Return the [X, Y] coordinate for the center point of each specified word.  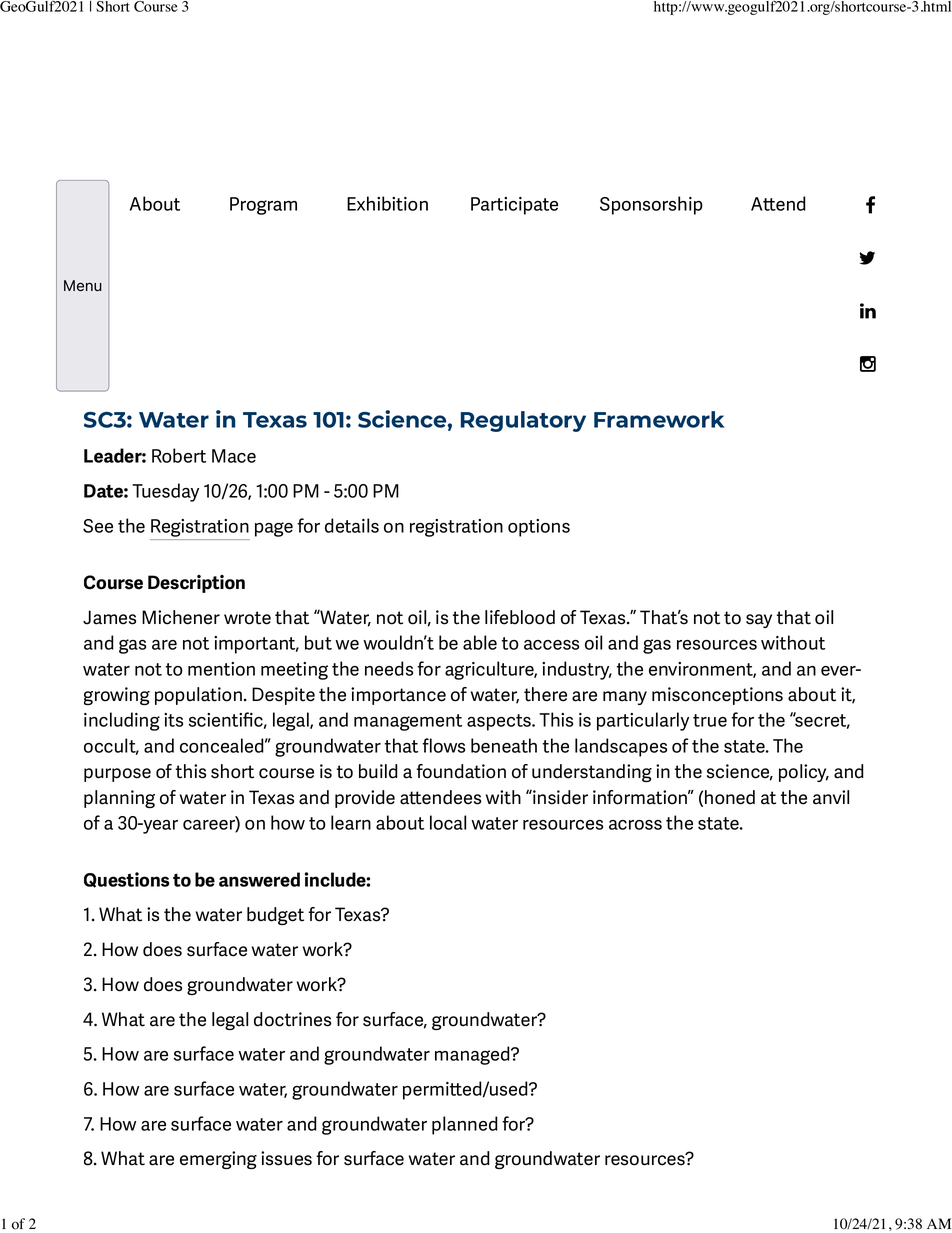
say [759, 621]
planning [119, 799]
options [539, 528]
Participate [514, 206]
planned [465, 1125]
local [448, 822]
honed [730, 797]
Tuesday [165, 492]
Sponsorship [651, 205]
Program [263, 206]
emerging [218, 1160]
